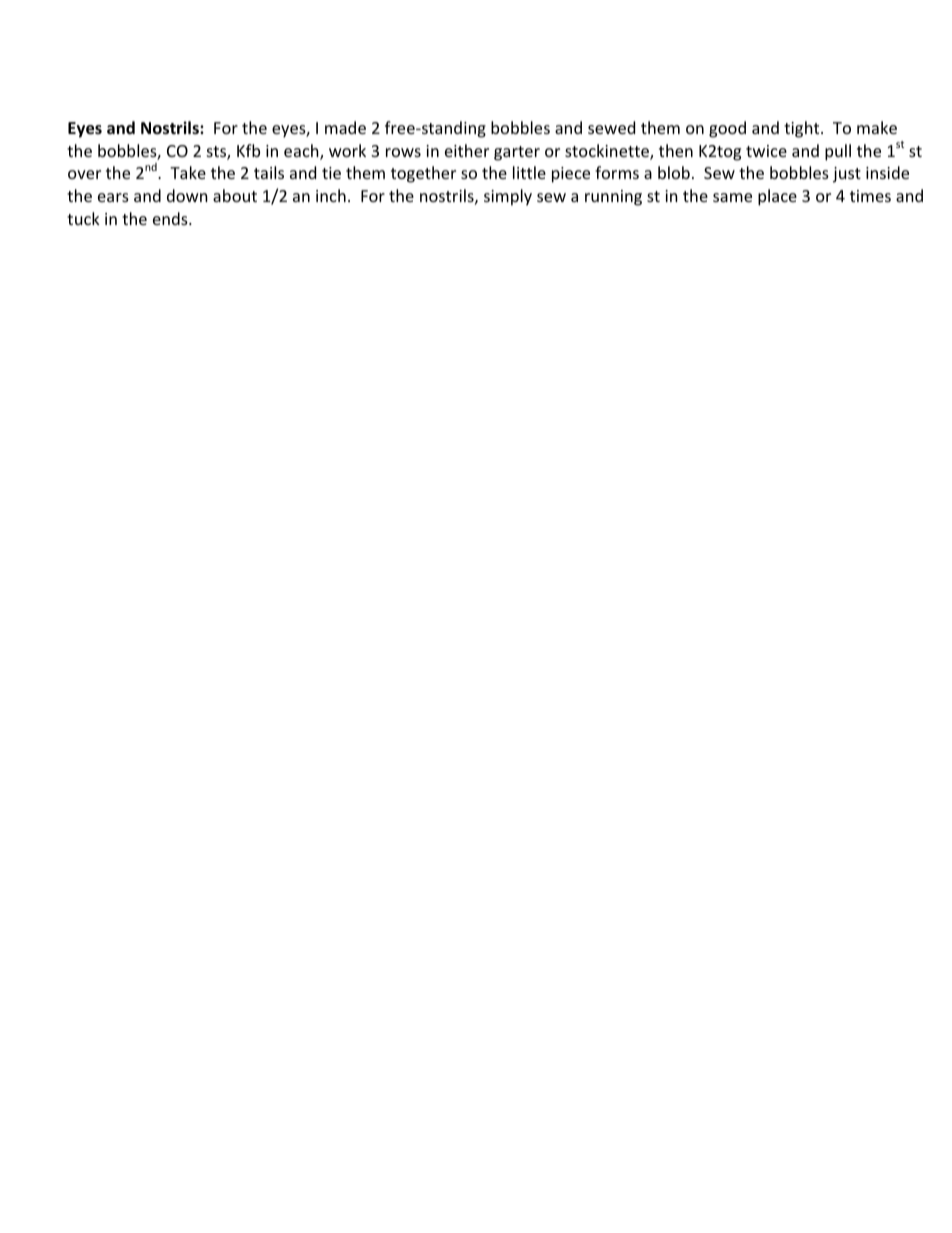 The height and width of the screenshot is (1233, 952). I want to click on simply, so click(508, 197).
